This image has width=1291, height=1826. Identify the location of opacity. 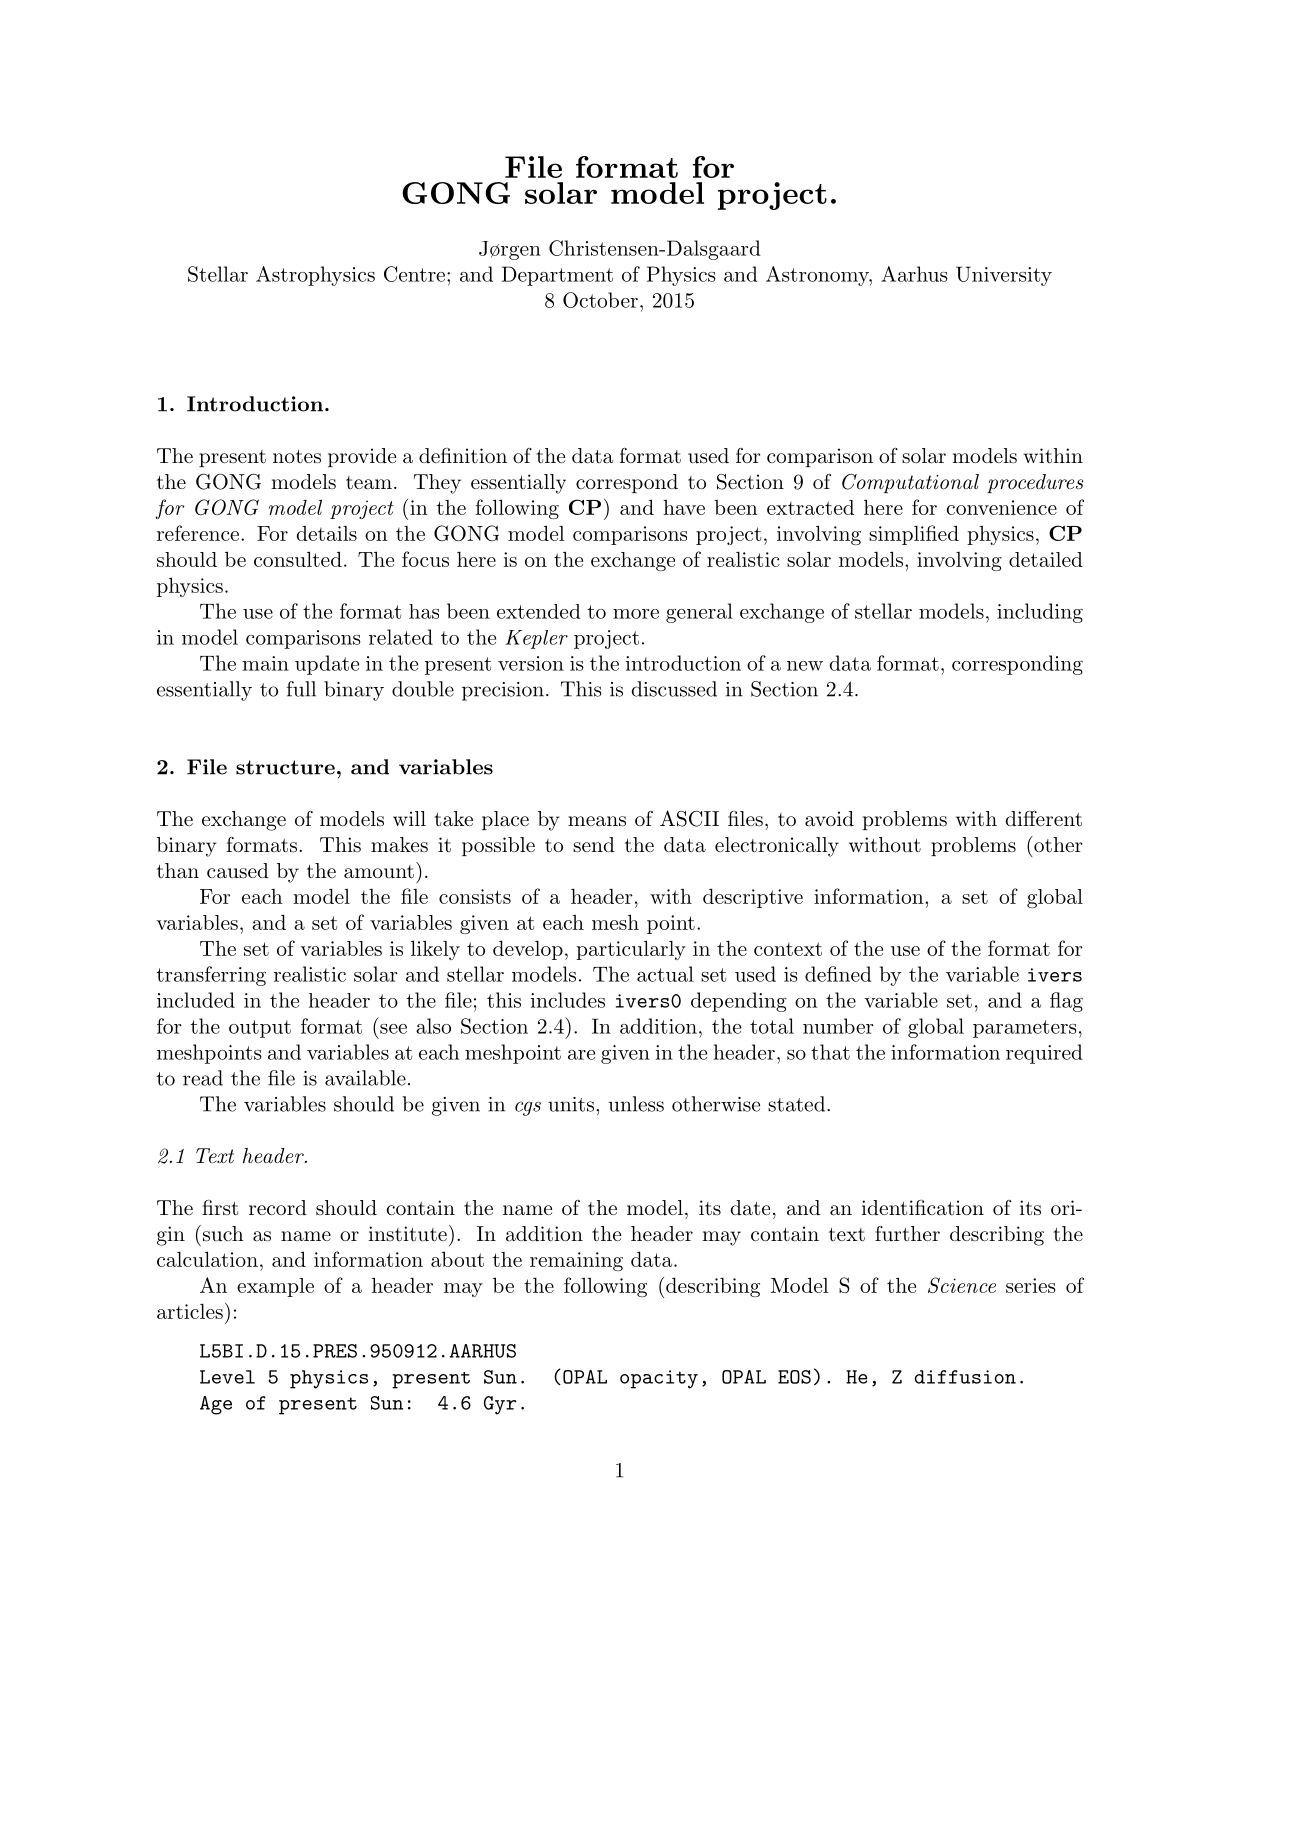
(659, 1379).
